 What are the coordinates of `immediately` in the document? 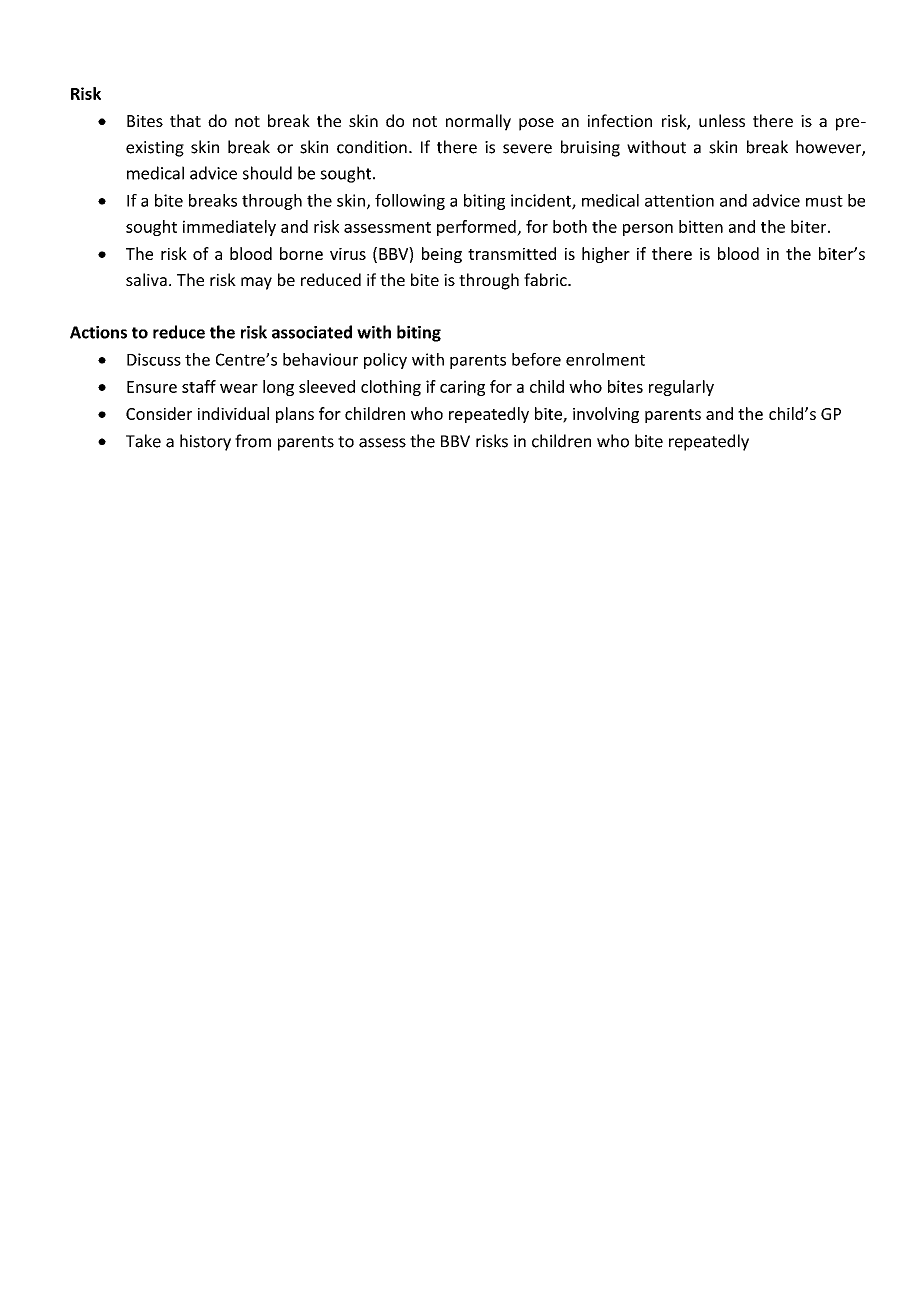 It's located at (229, 228).
